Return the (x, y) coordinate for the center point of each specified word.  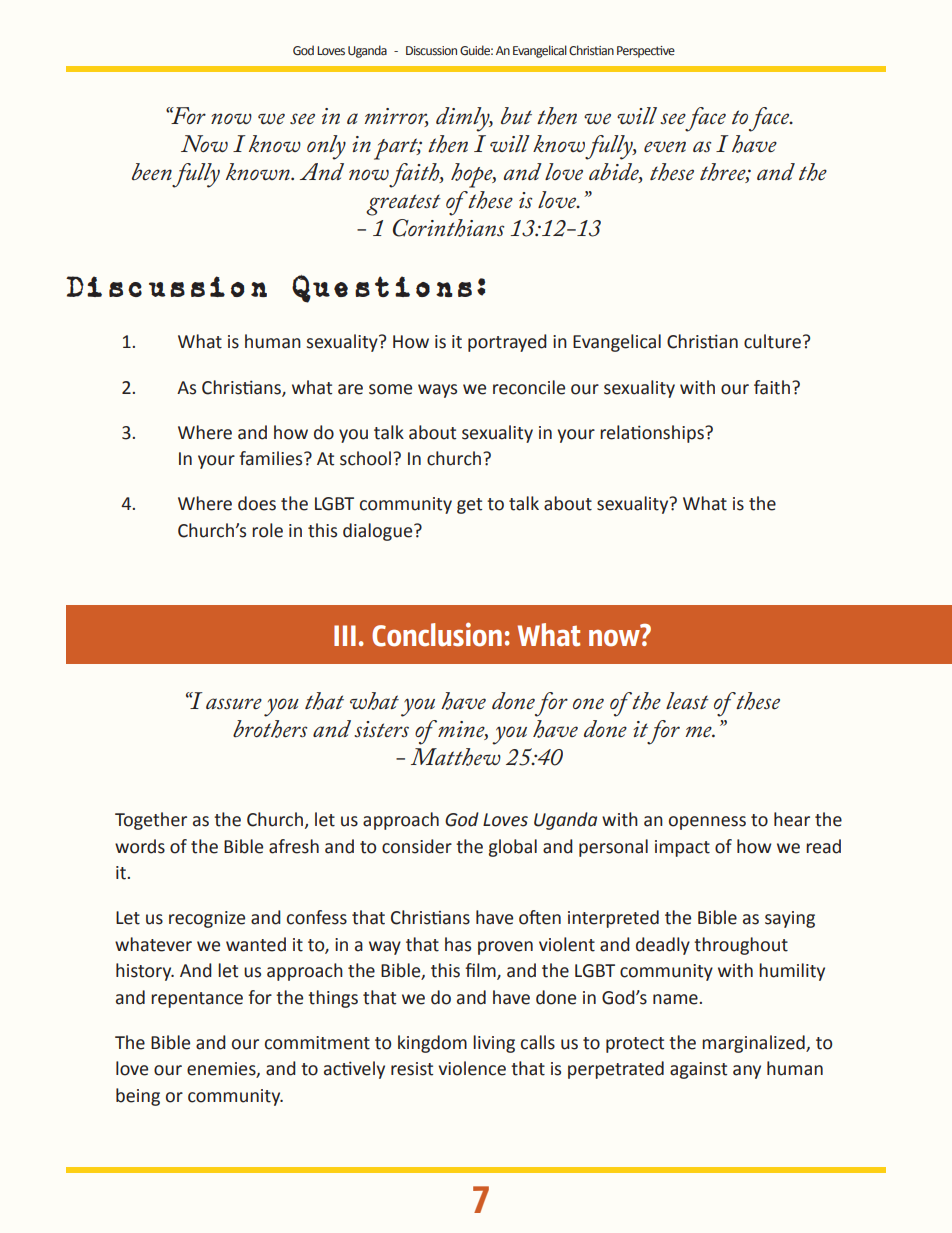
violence (472, 1068)
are (350, 389)
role (267, 530)
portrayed (507, 343)
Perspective (646, 52)
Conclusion (437, 634)
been (152, 172)
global (513, 848)
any (747, 1072)
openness (707, 823)
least (687, 701)
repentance (197, 1000)
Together (151, 821)
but (516, 116)
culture (772, 341)
